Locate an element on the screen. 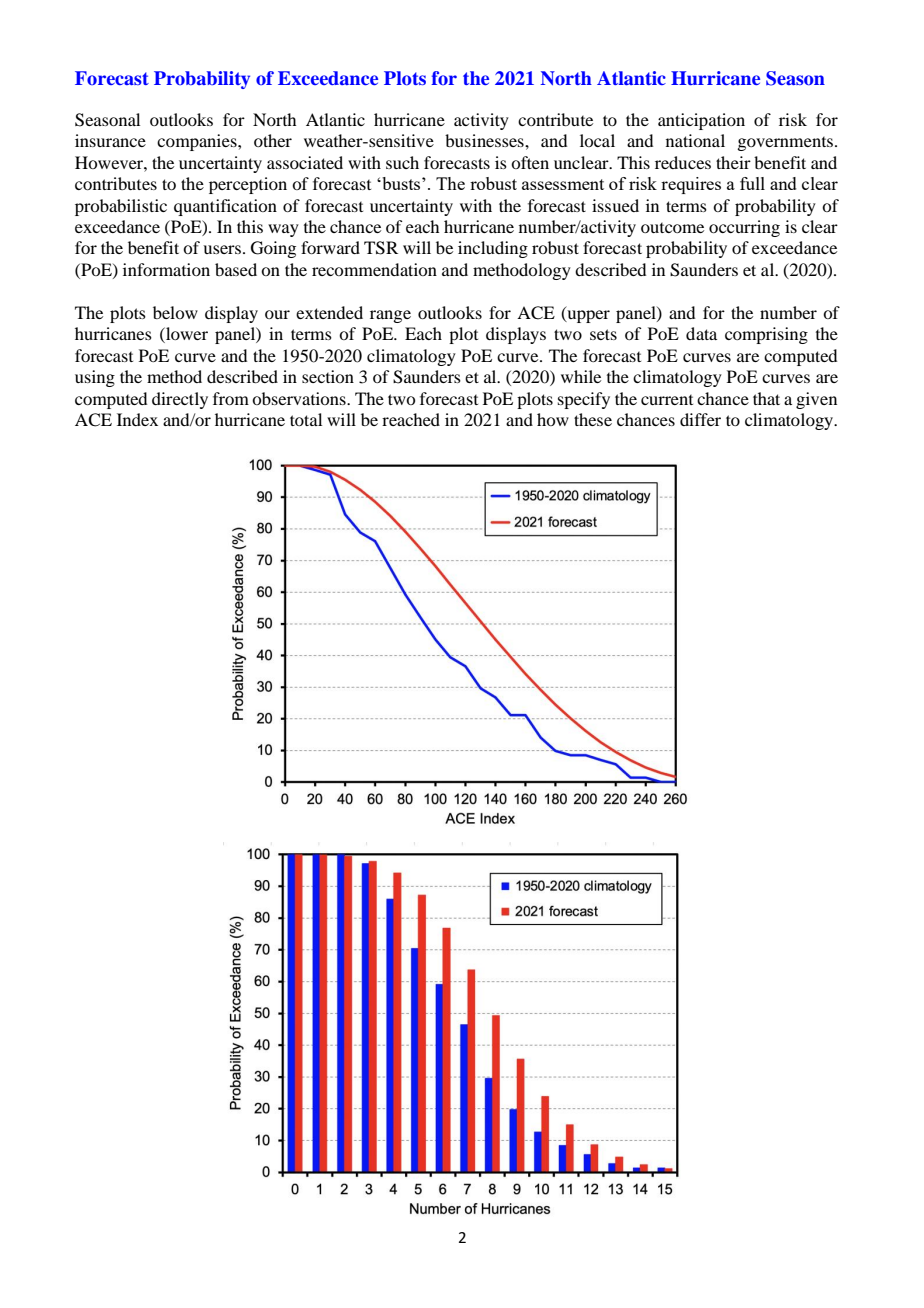 This screenshot has height=1308, width=924. specify is located at coordinates (584, 400).
